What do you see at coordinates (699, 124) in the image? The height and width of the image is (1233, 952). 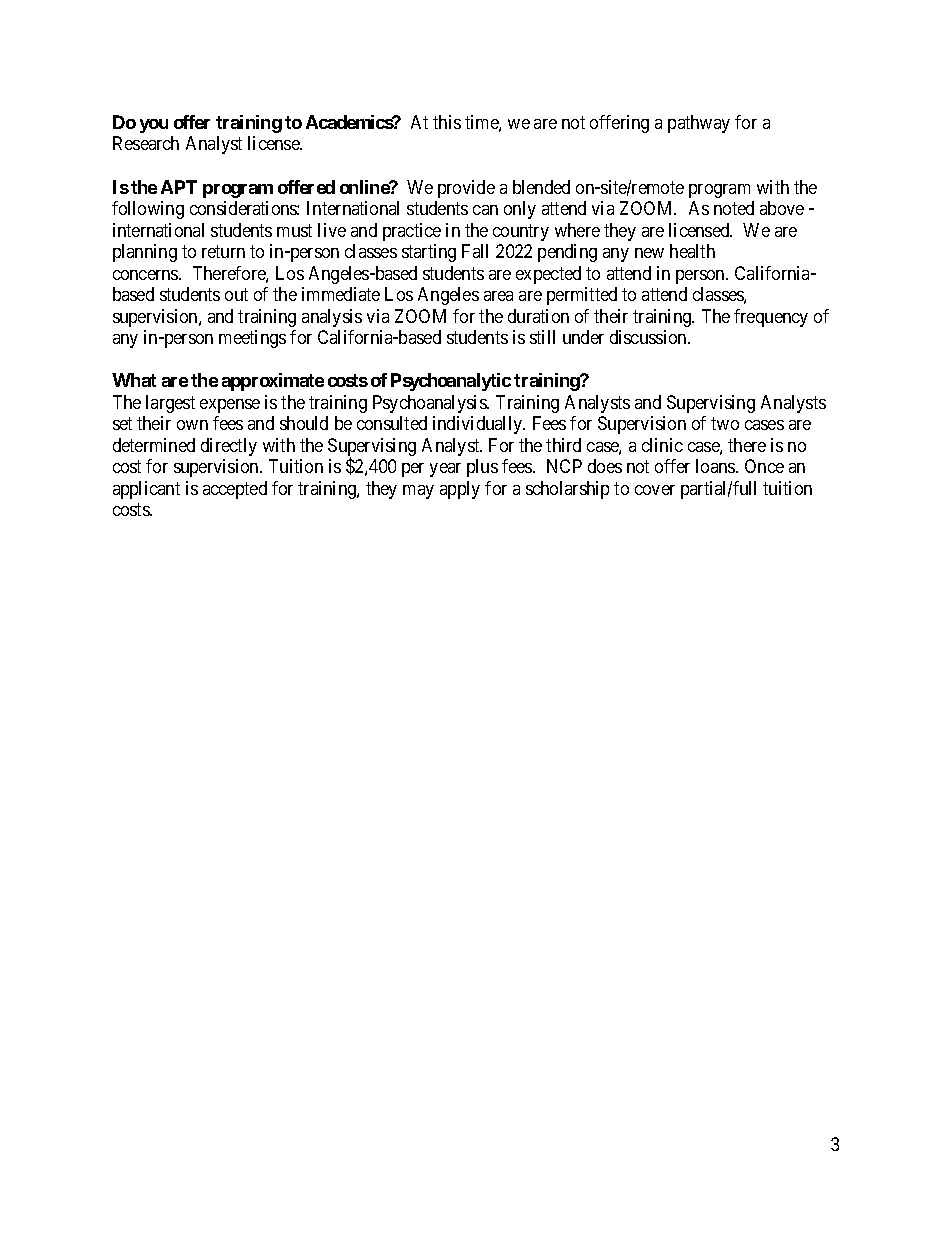 I see `pathway` at bounding box center [699, 124].
